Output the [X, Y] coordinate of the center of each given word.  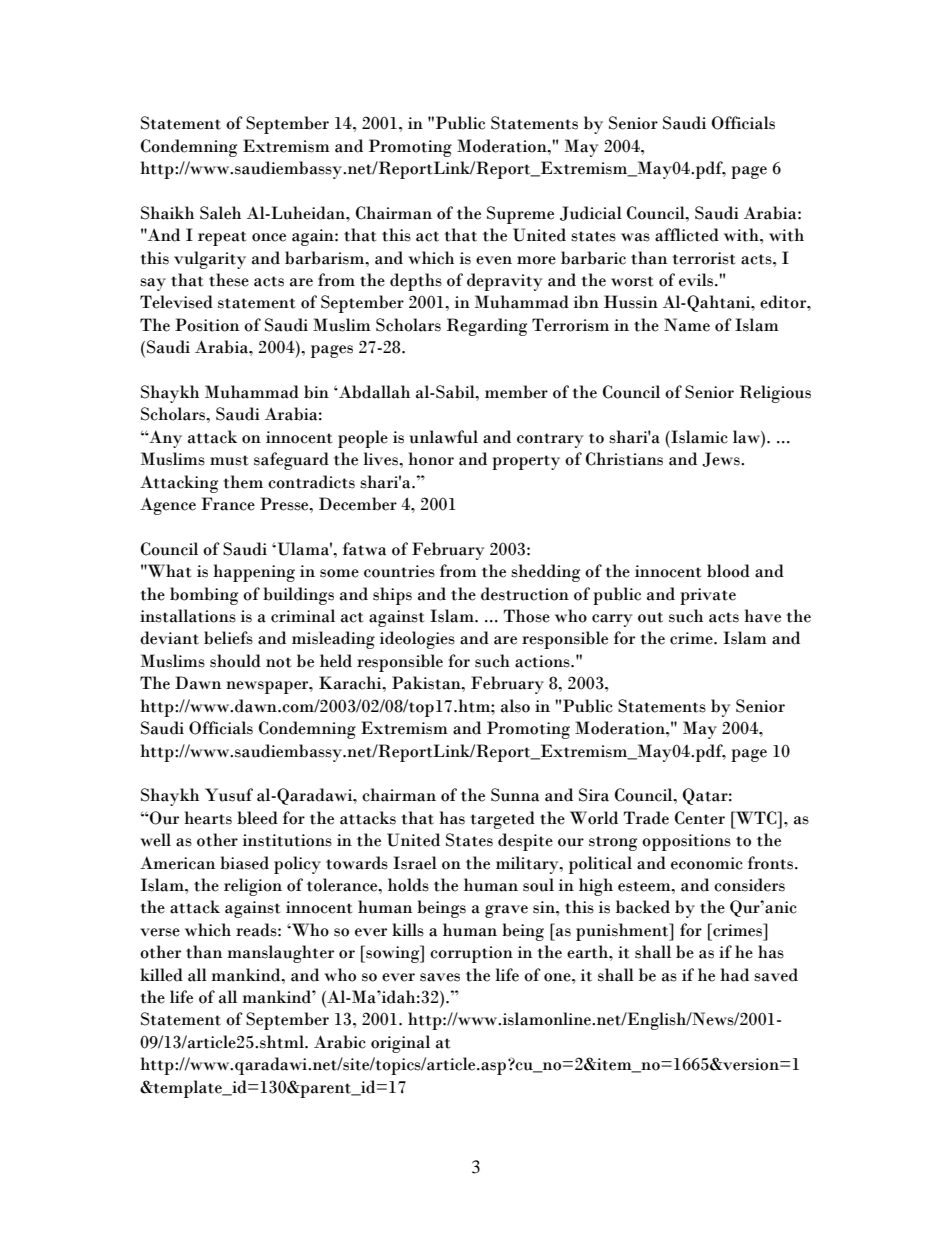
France [228, 504]
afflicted [687, 235]
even [494, 260]
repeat [222, 238]
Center [700, 818]
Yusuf [229, 795]
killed [161, 975]
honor [431, 459]
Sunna [515, 795]
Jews [722, 459]
